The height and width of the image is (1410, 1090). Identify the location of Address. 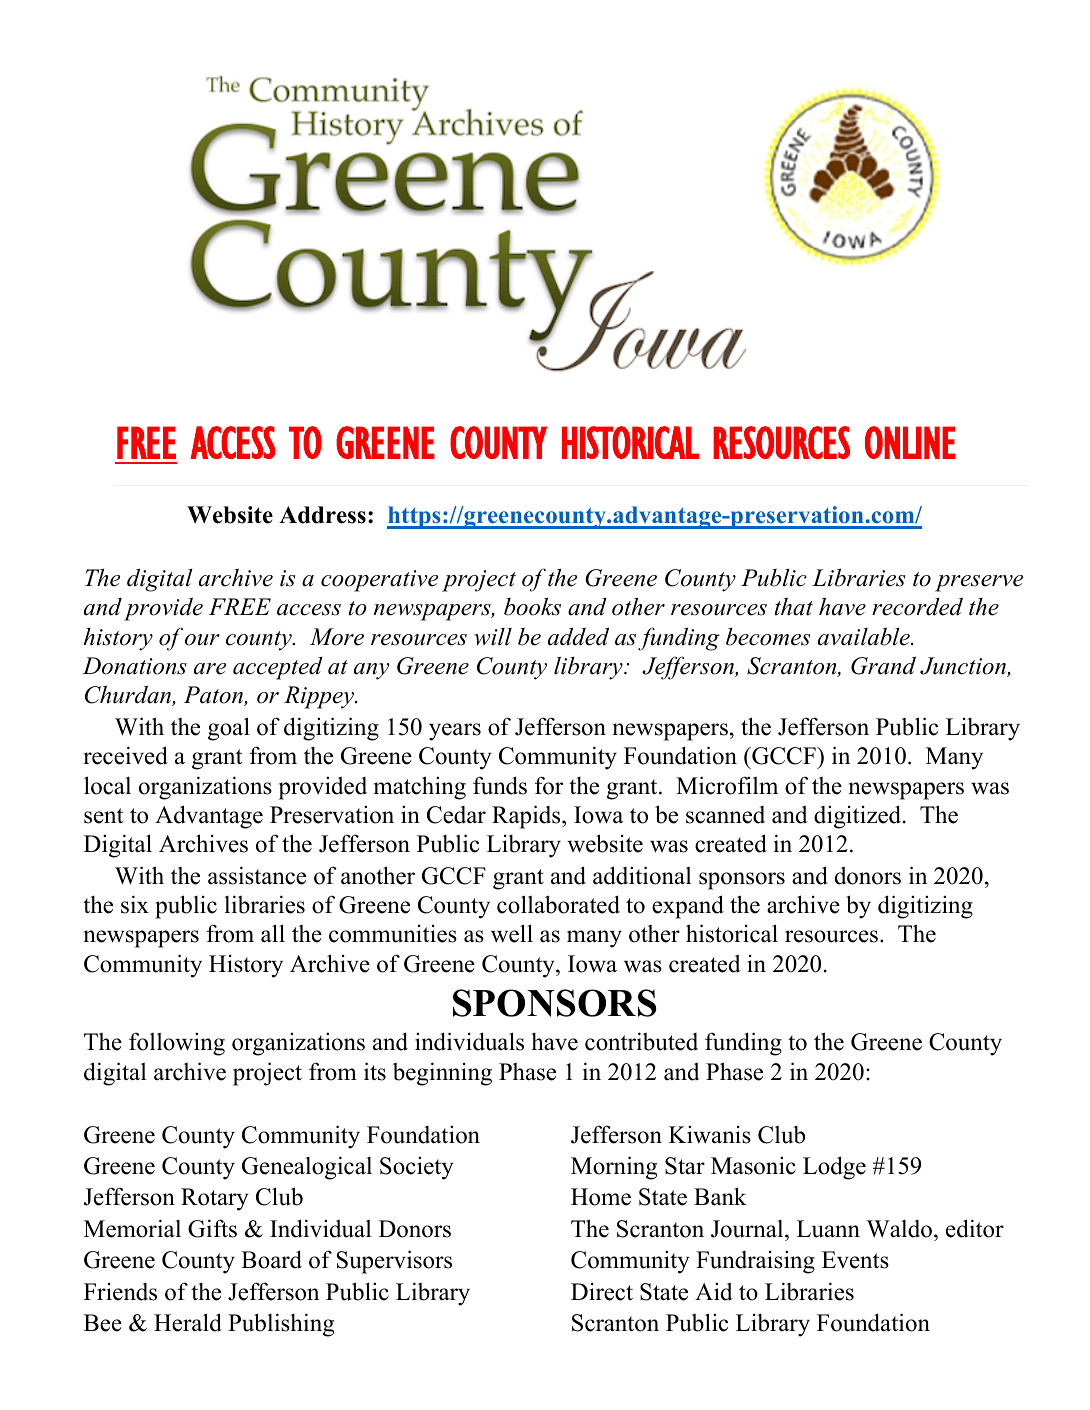
(322, 515).
